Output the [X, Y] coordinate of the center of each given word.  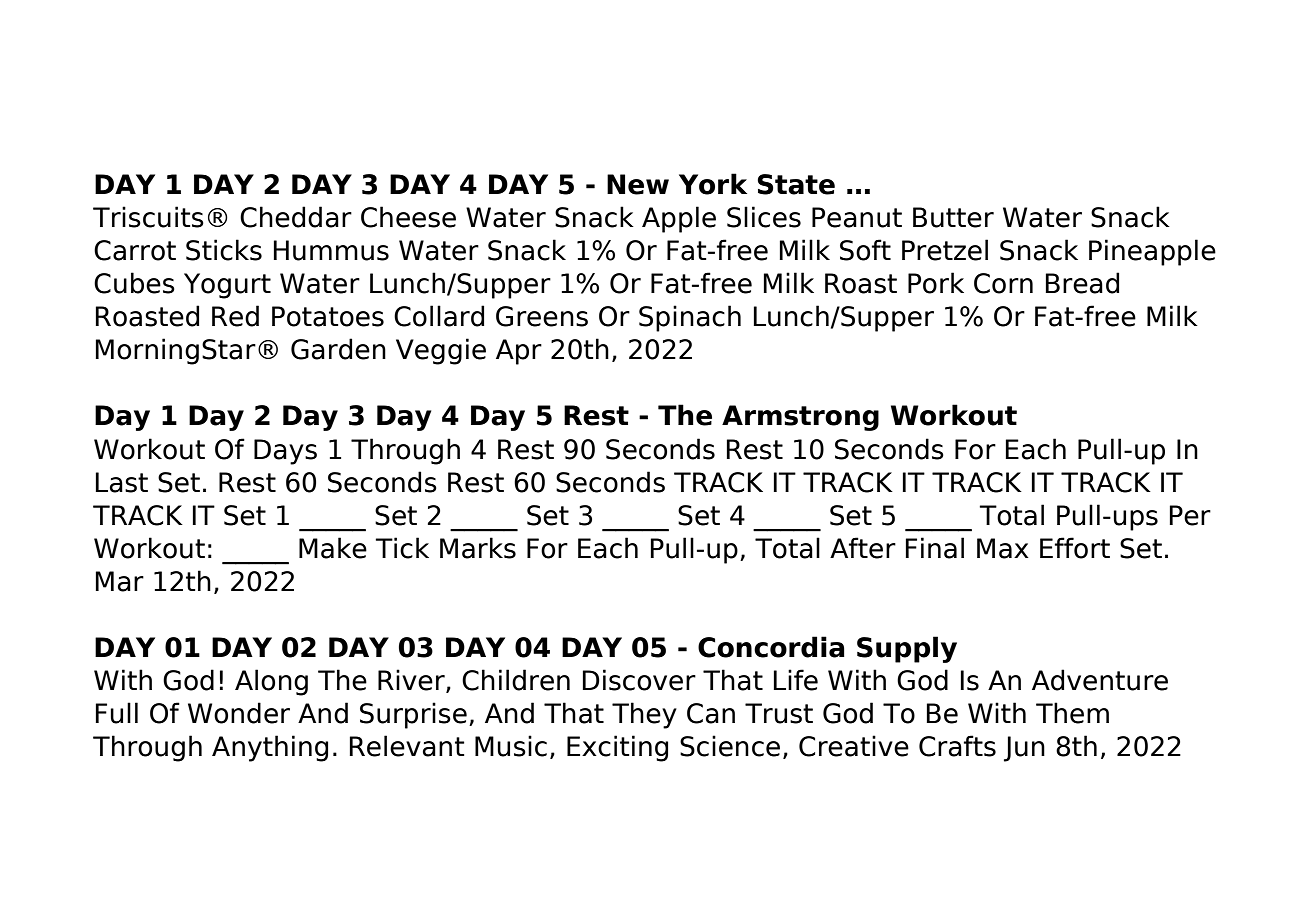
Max [1003, 548]
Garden [338, 349]
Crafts [957, 746]
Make [333, 548]
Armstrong [800, 418]
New [638, 184]
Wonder [239, 713]
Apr [519, 352]
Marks [478, 548]
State [796, 184]
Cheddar [296, 217]
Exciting [617, 748]
